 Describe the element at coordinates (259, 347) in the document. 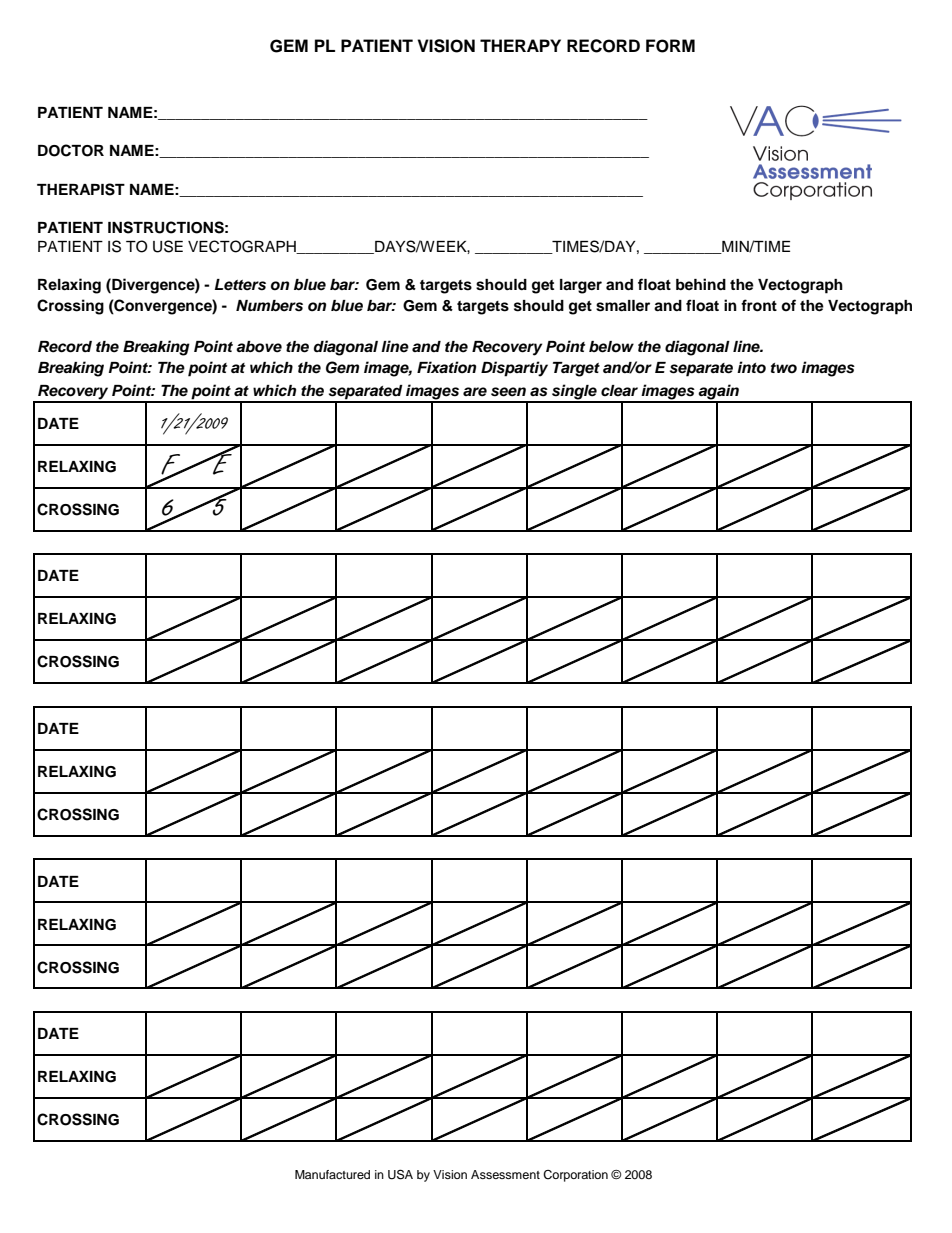

I see `above` at that location.
